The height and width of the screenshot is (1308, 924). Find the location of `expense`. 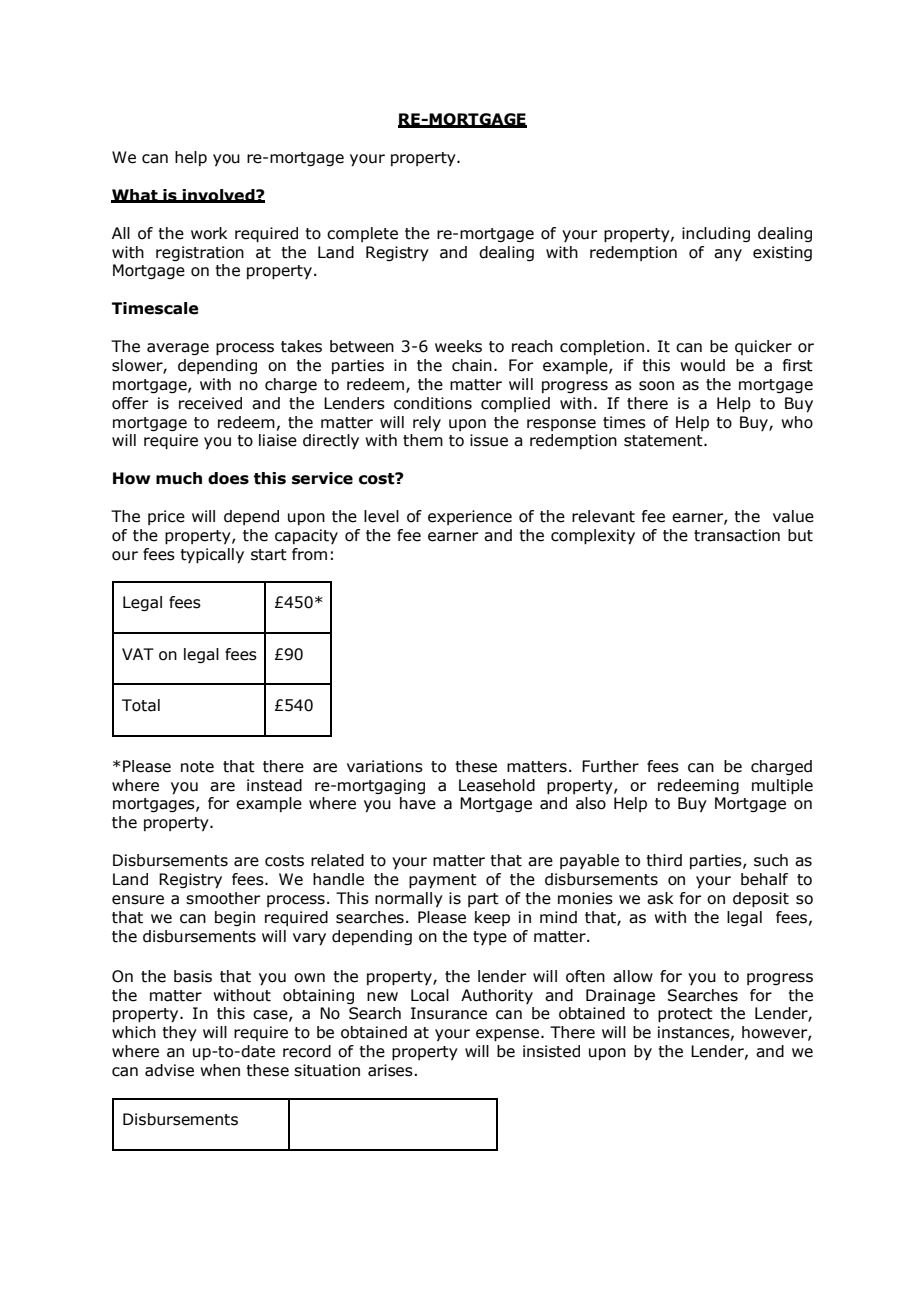

expense is located at coordinates (507, 1035).
